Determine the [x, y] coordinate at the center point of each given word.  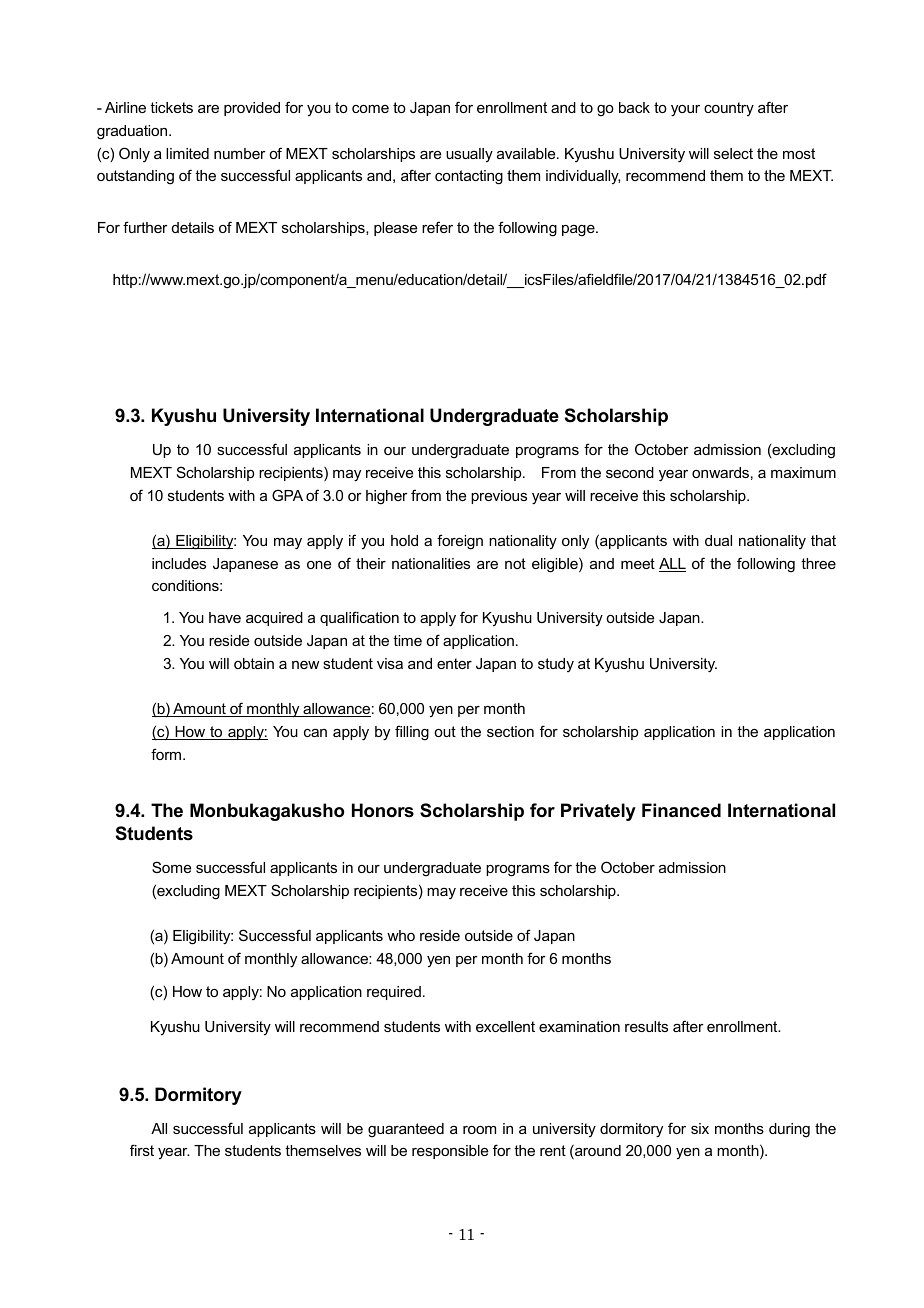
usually [469, 155]
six [700, 1128]
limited [187, 153]
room [479, 1130]
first [142, 1150]
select [733, 153]
